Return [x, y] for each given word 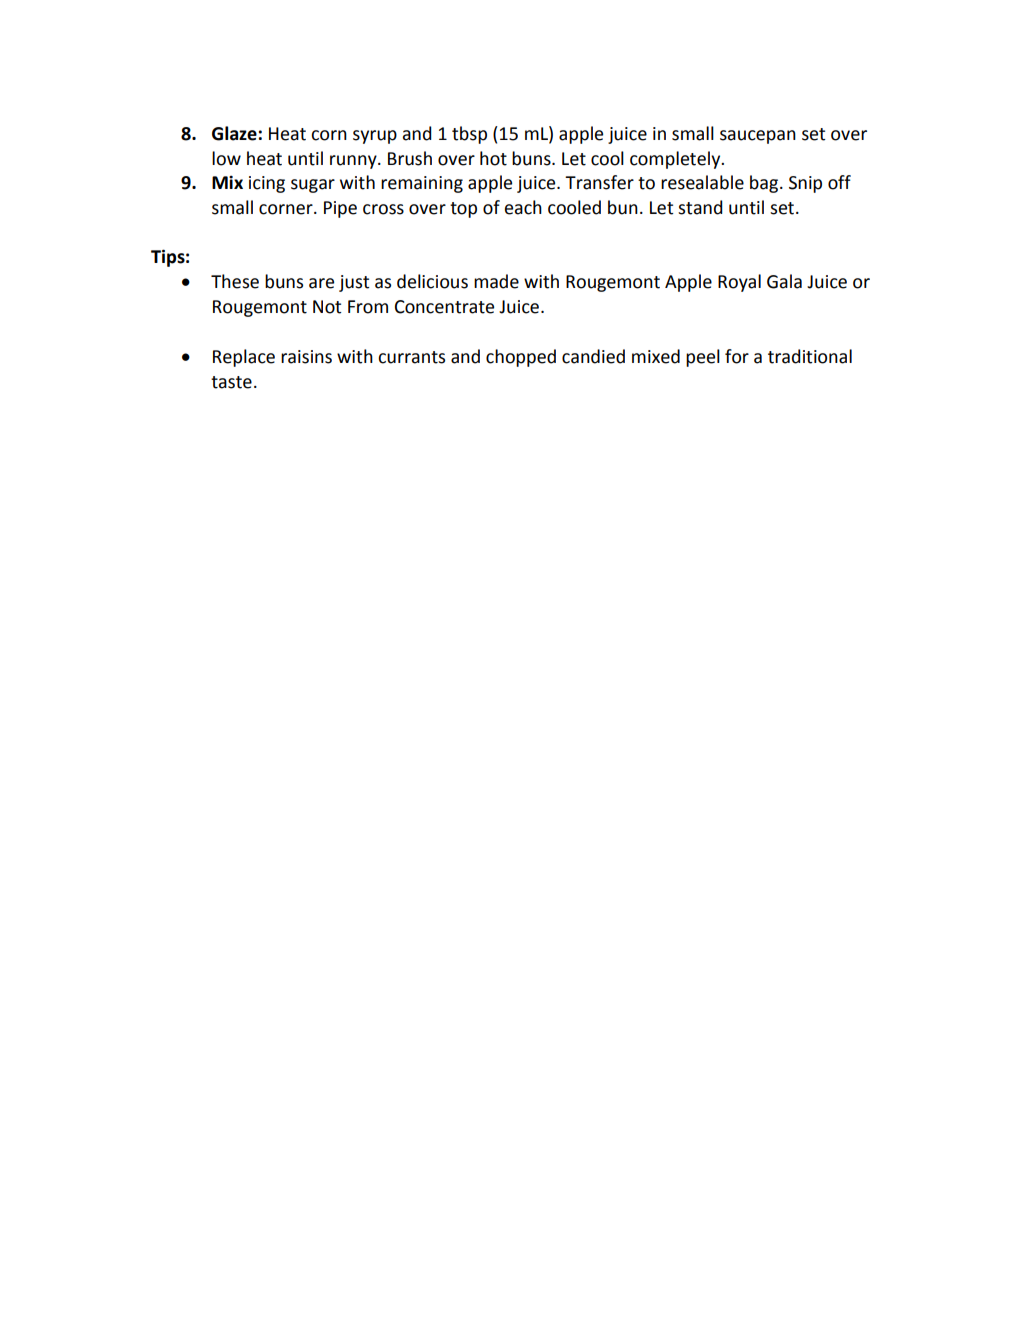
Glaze [234, 133]
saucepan [758, 137]
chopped [521, 358]
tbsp [469, 135]
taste [231, 382]
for [737, 356]
